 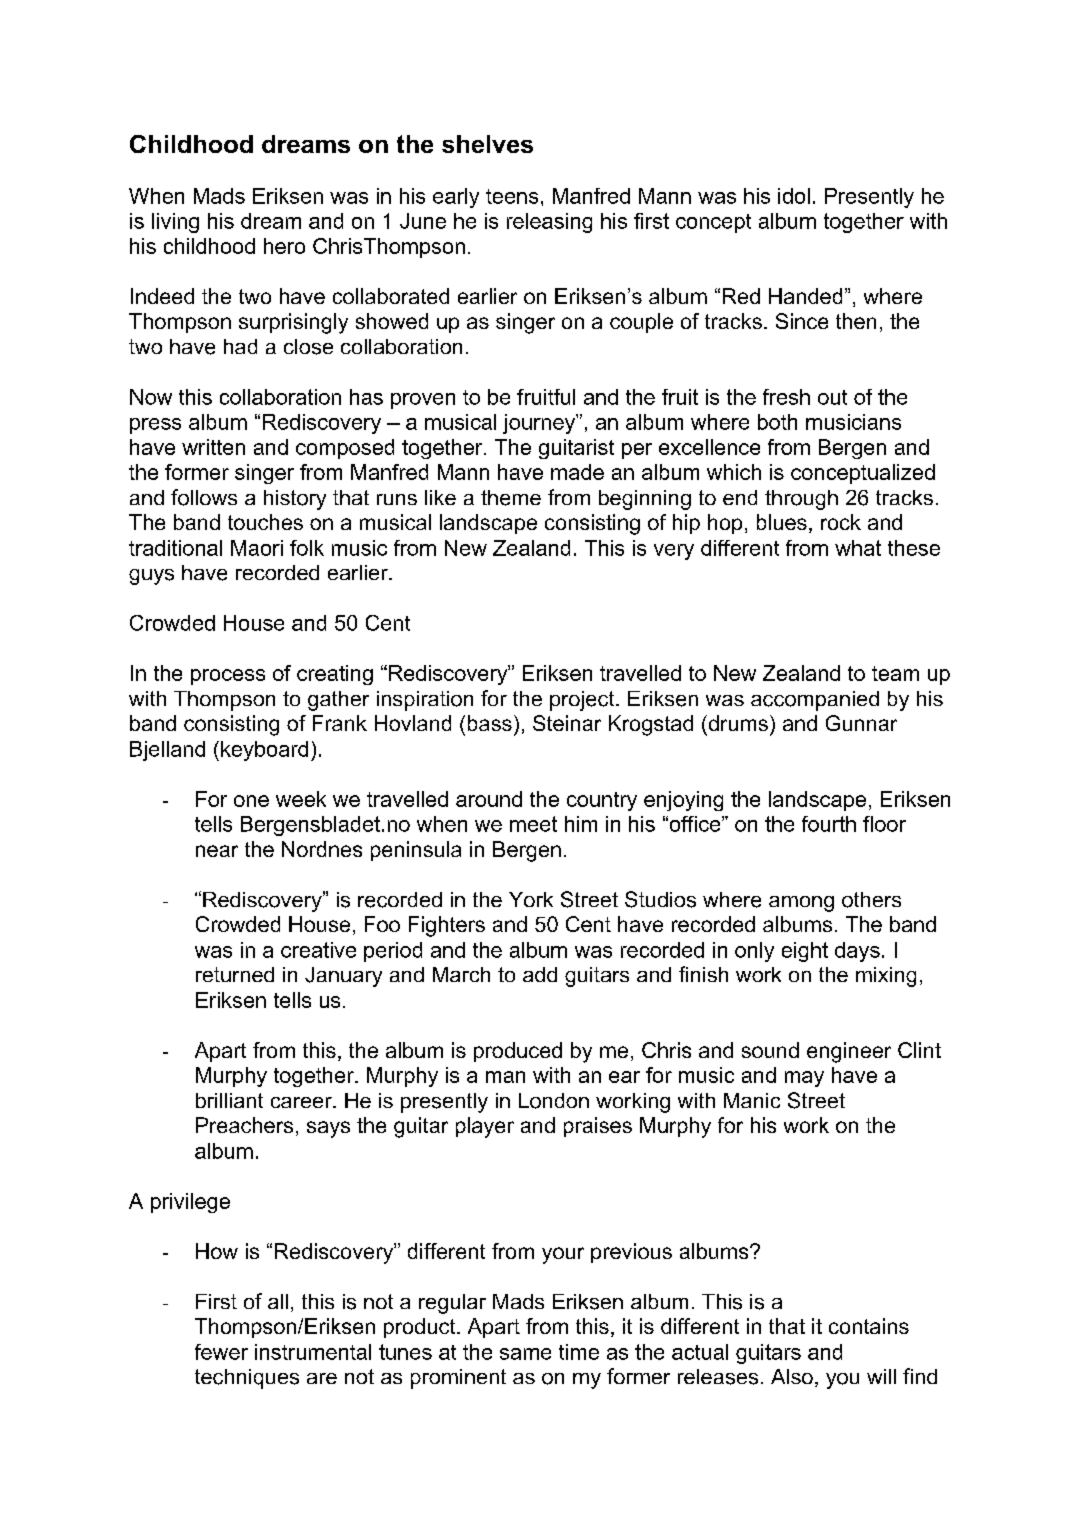 I want to click on teens, so click(x=512, y=196).
